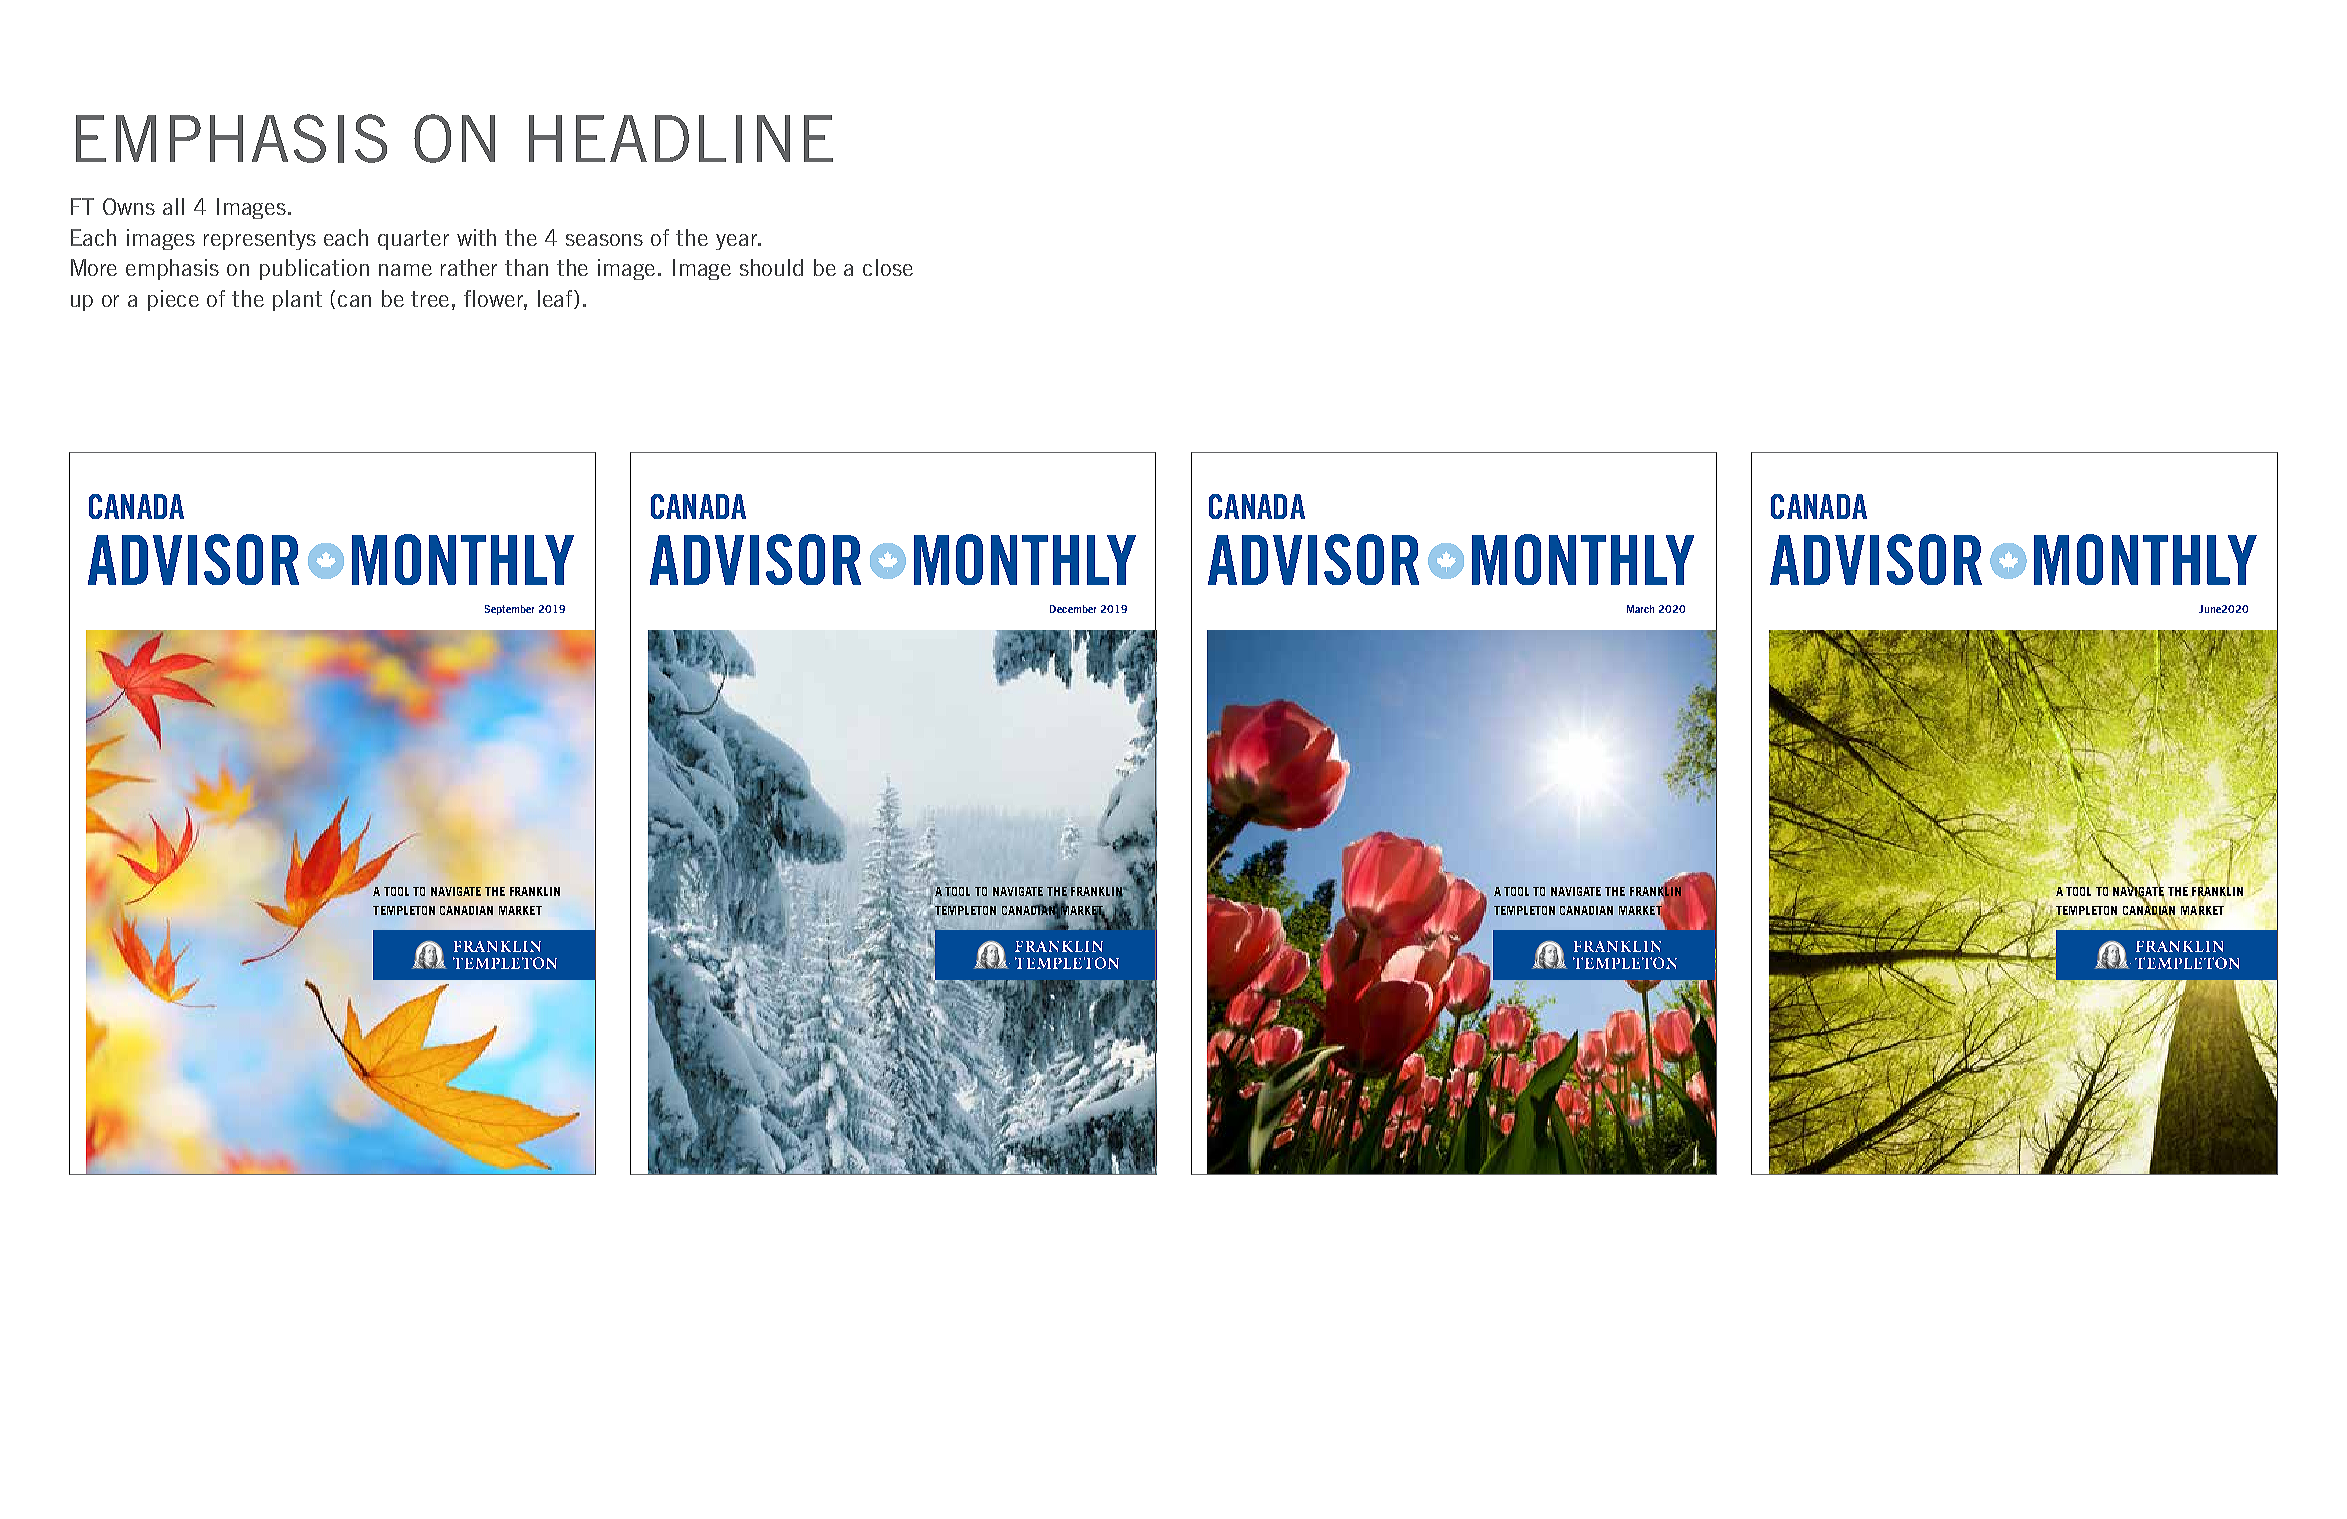 The image size is (2347, 1519). What do you see at coordinates (509, 610) in the screenshot?
I see `September` at bounding box center [509, 610].
